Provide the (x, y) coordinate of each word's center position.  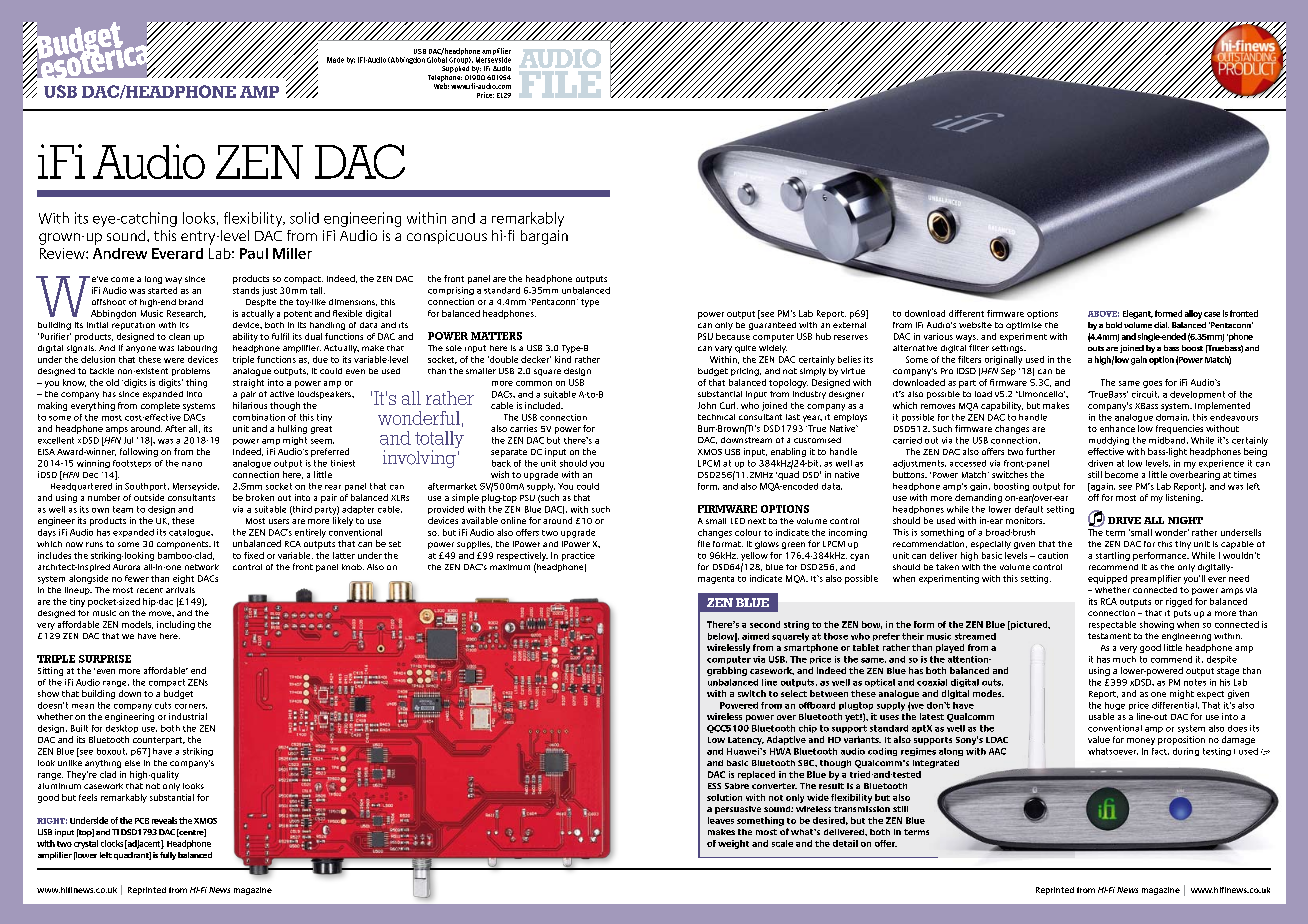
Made (335, 60)
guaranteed (772, 326)
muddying (1109, 441)
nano (192, 464)
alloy (1193, 314)
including (176, 625)
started (162, 290)
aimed (755, 636)
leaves (721, 820)
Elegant (1138, 314)
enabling (788, 452)
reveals (164, 820)
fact (1160, 751)
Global (437, 60)
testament (1109, 636)
